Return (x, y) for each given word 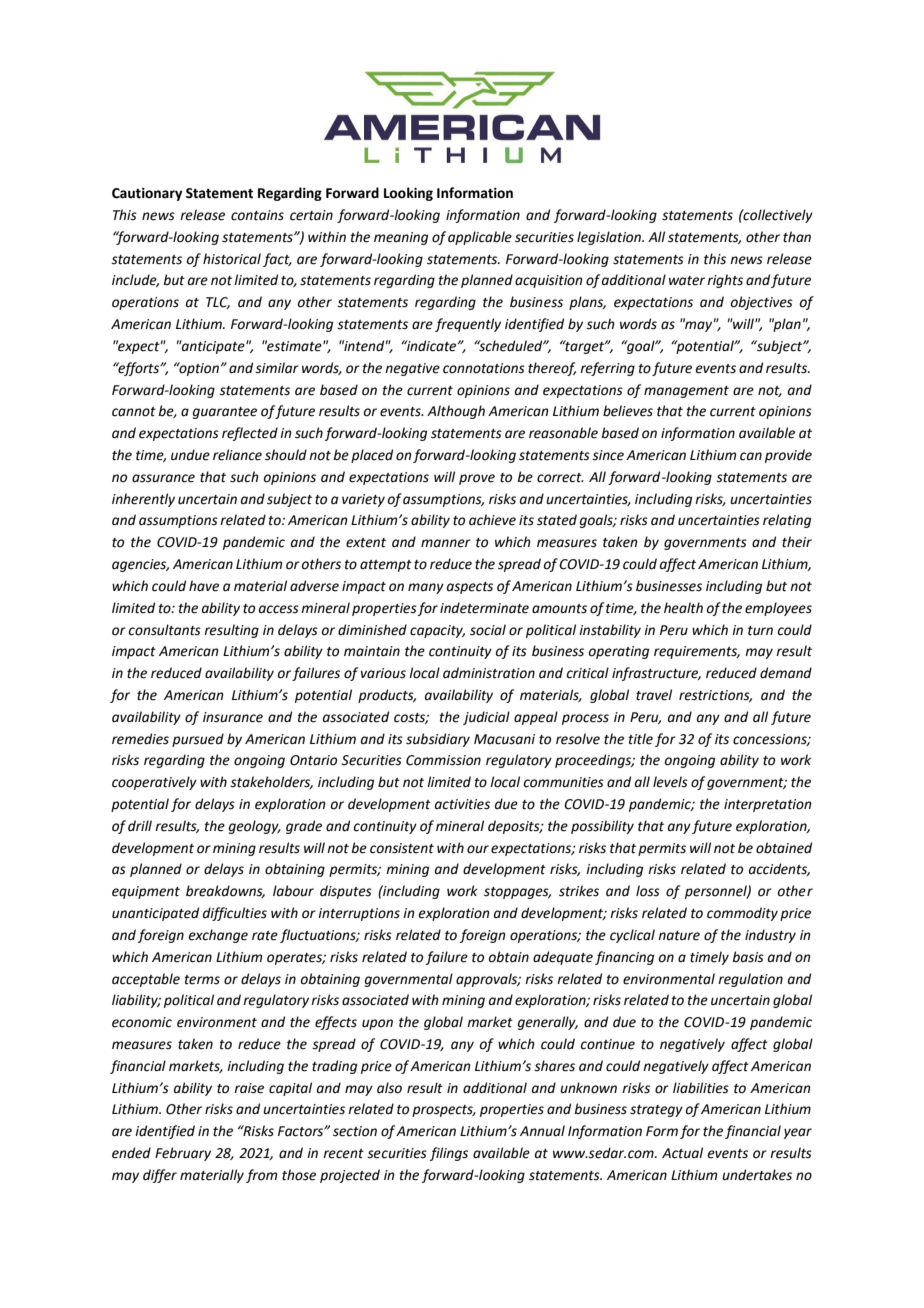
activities (462, 804)
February (183, 1154)
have (204, 586)
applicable (480, 238)
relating (787, 521)
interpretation (768, 805)
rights (725, 281)
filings (449, 1154)
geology (255, 827)
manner (446, 543)
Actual (682, 1153)
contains (257, 215)
